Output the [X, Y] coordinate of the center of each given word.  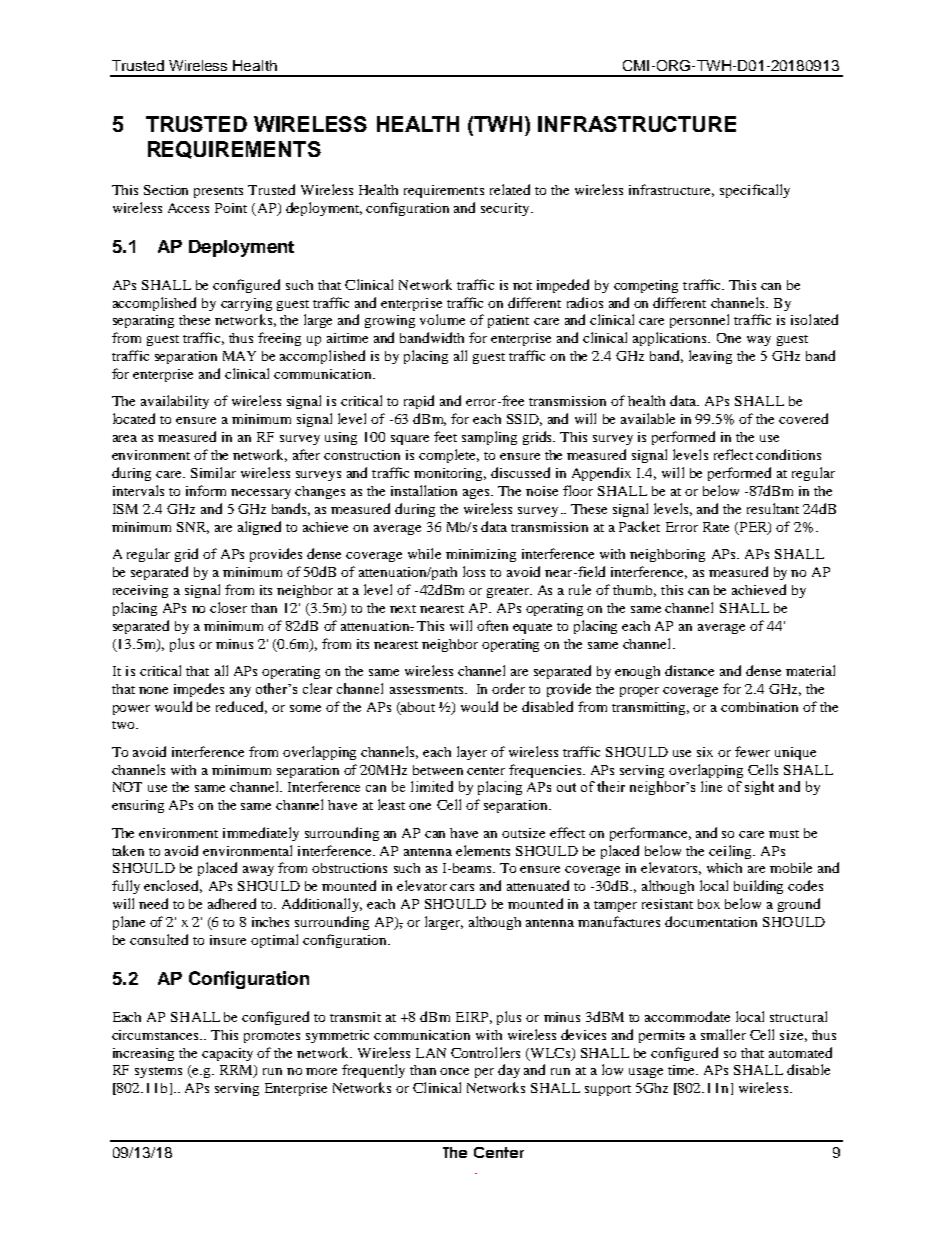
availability [175, 402]
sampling [489, 438]
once [454, 1071]
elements [483, 850]
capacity [227, 1054]
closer [228, 607]
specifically [755, 191]
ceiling [731, 852]
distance [689, 670]
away [258, 871]
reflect [733, 454]
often [492, 625]
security [506, 209]
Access [188, 208]
